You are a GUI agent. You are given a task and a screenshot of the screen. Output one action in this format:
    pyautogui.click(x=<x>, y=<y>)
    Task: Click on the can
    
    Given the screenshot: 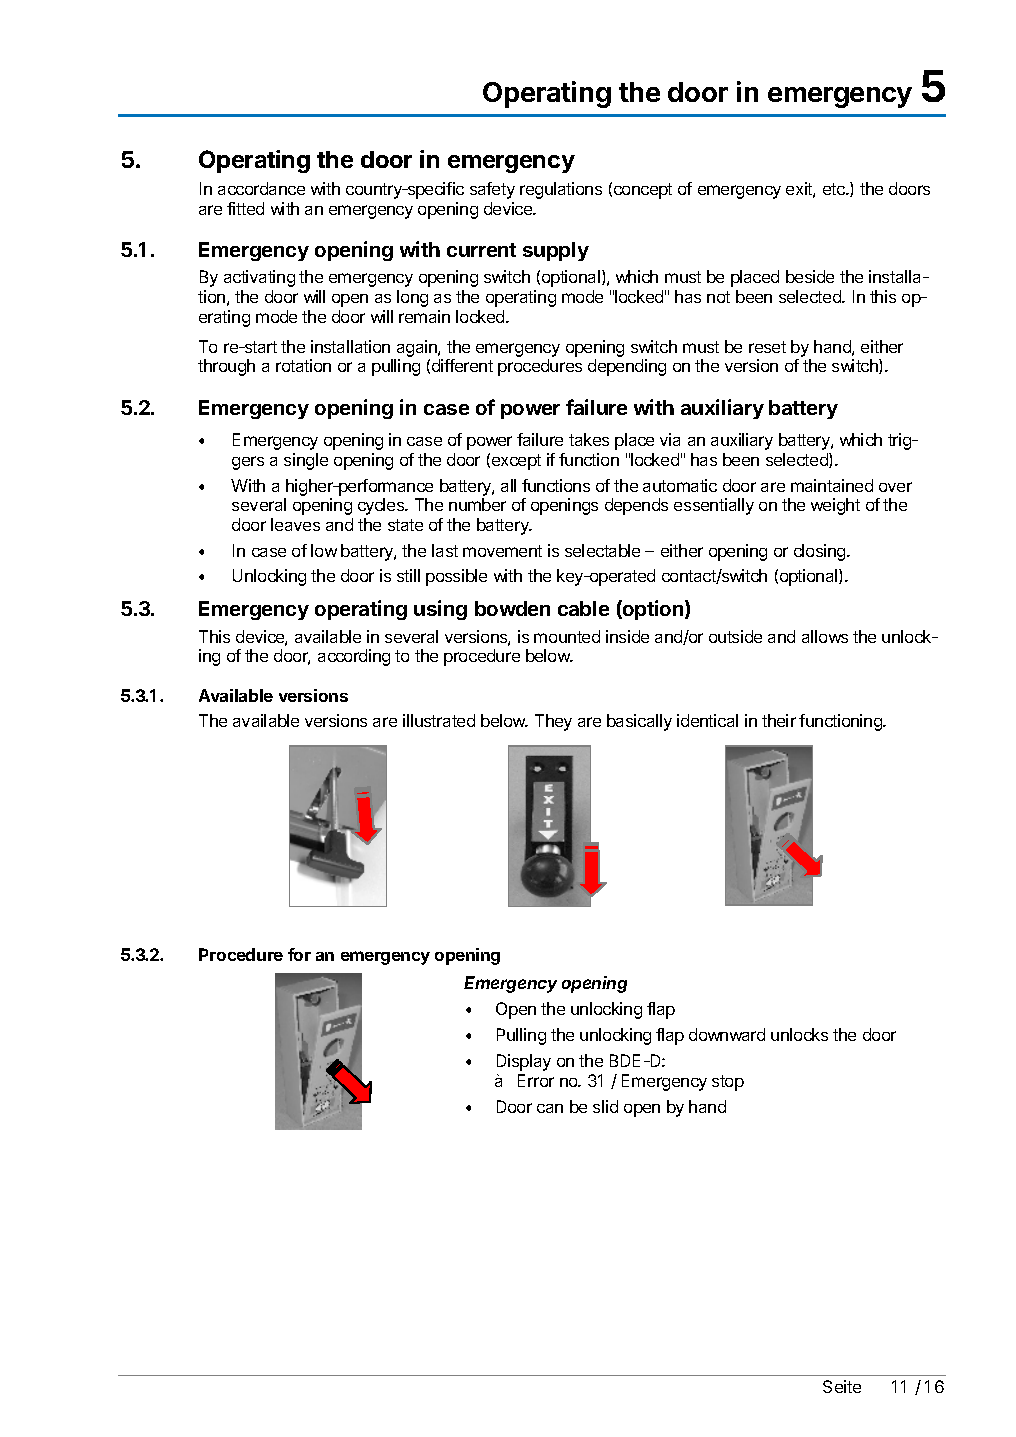 What is the action you would take?
    pyautogui.click(x=550, y=1108)
